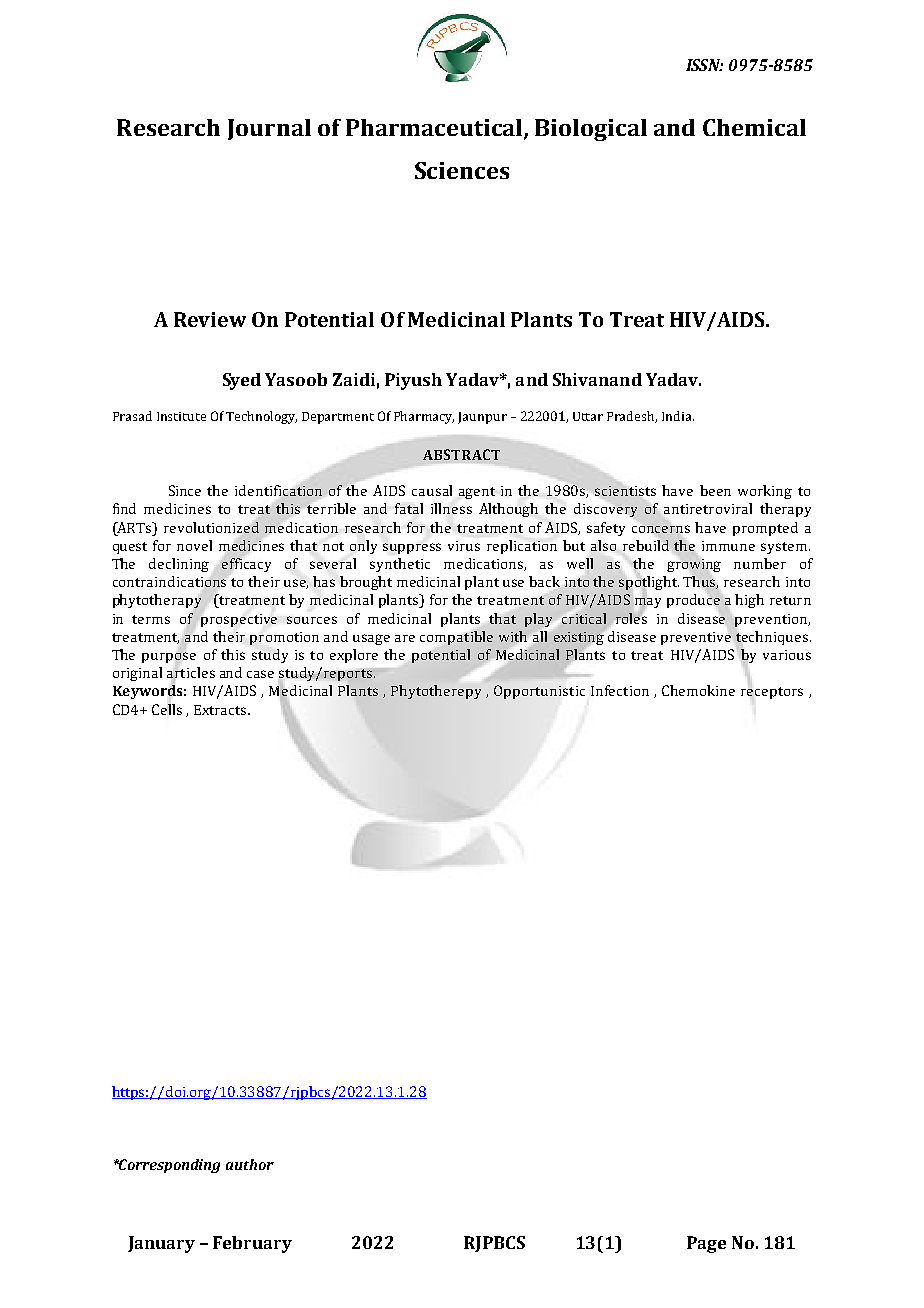  What do you see at coordinates (708, 508) in the image?
I see `antiretroviral` at bounding box center [708, 508].
